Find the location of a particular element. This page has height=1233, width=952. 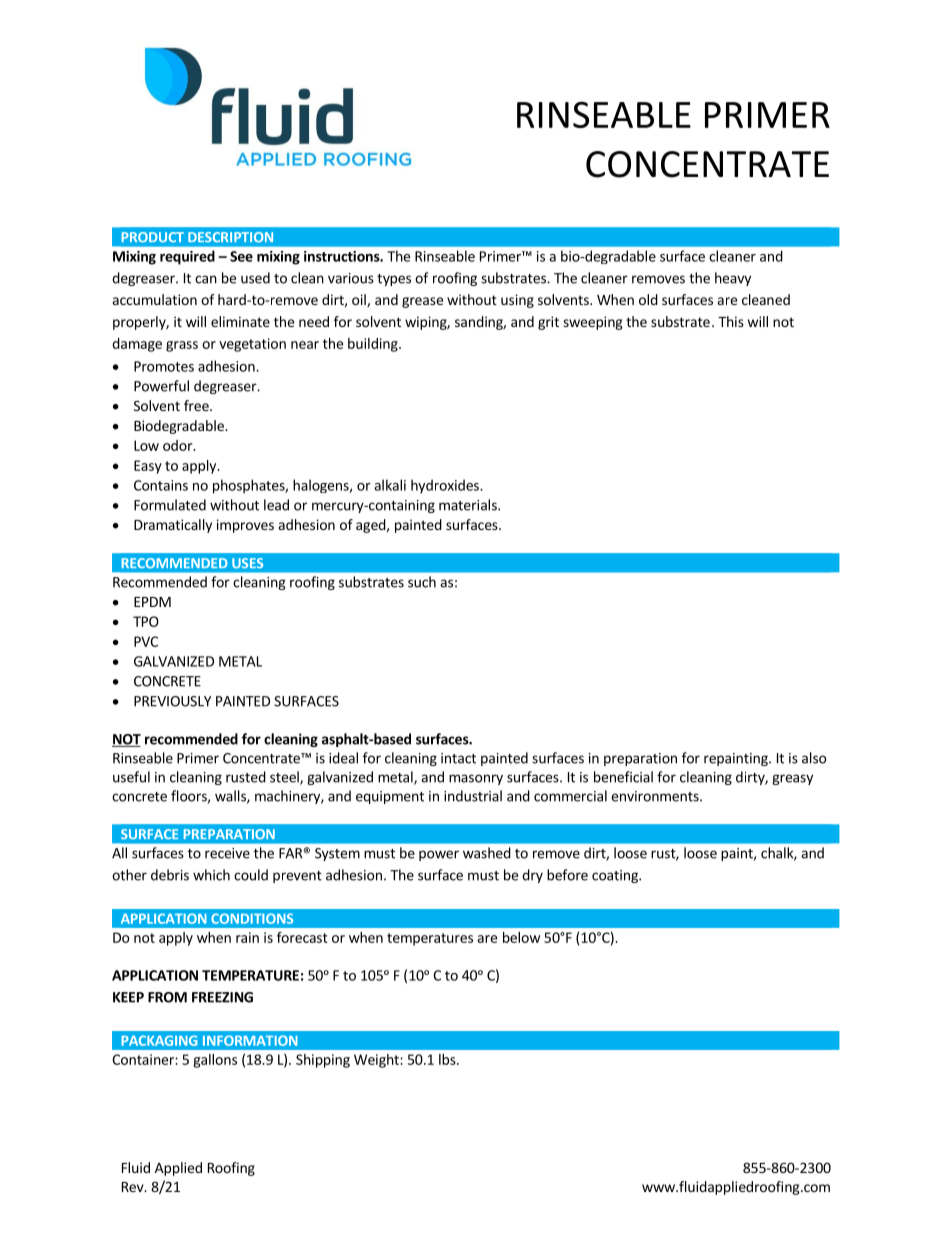

receive is located at coordinates (227, 853).
